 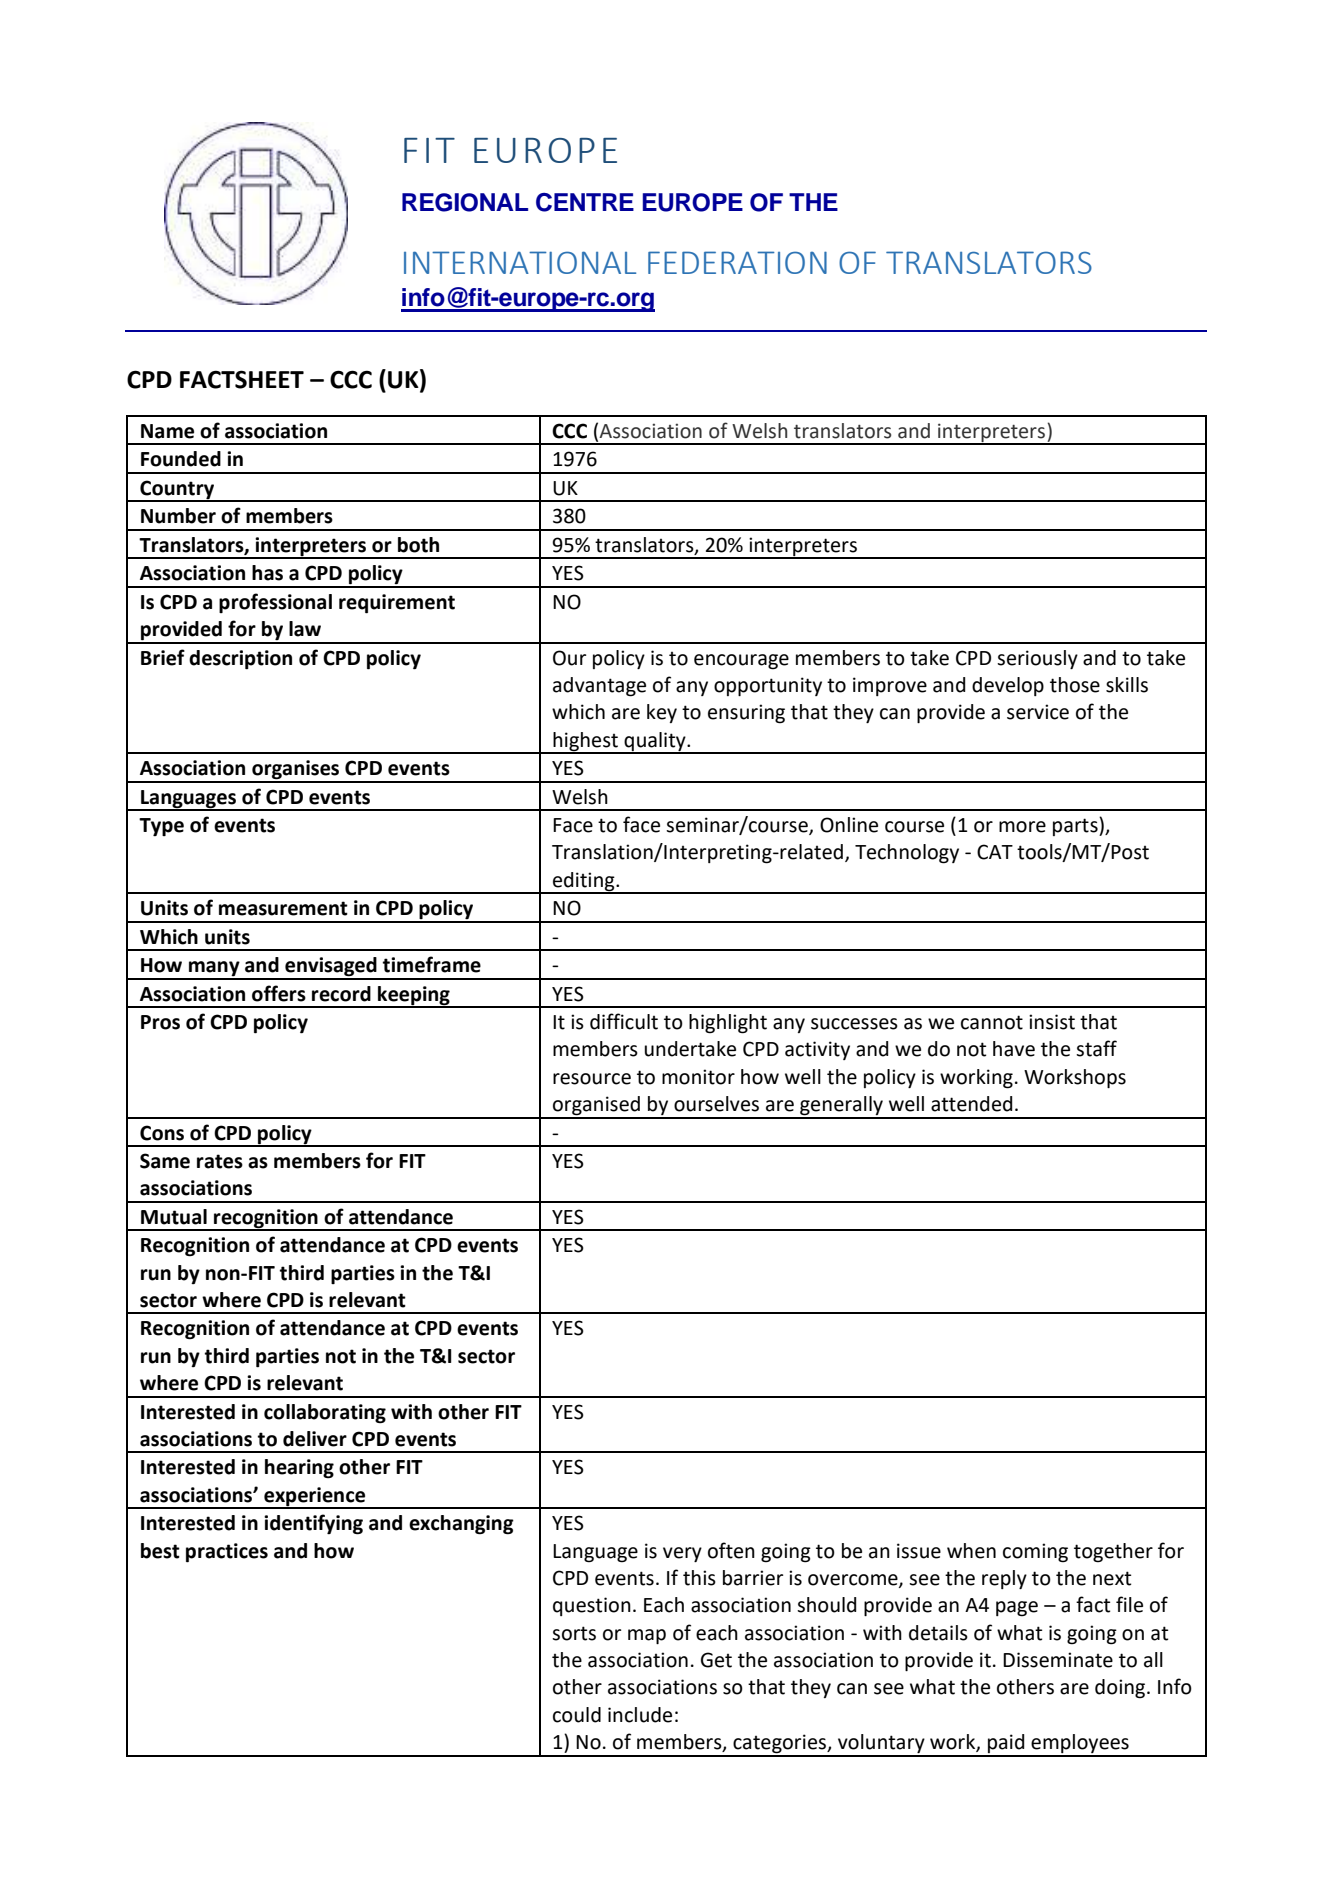 What do you see at coordinates (737, 262) in the image?
I see `FEDERATION` at bounding box center [737, 262].
